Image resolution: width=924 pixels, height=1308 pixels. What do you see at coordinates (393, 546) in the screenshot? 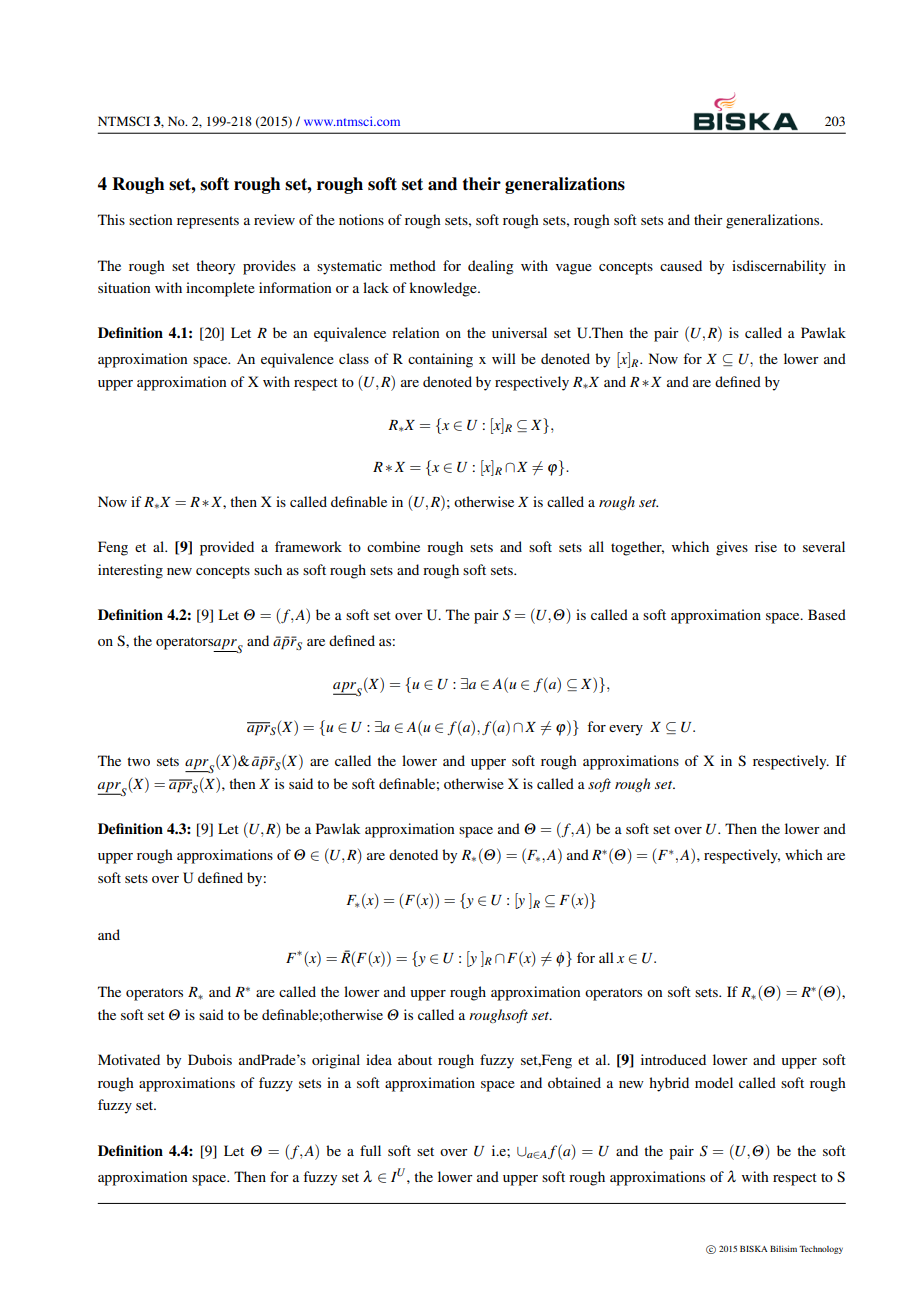
I see `combine` at bounding box center [393, 546].
